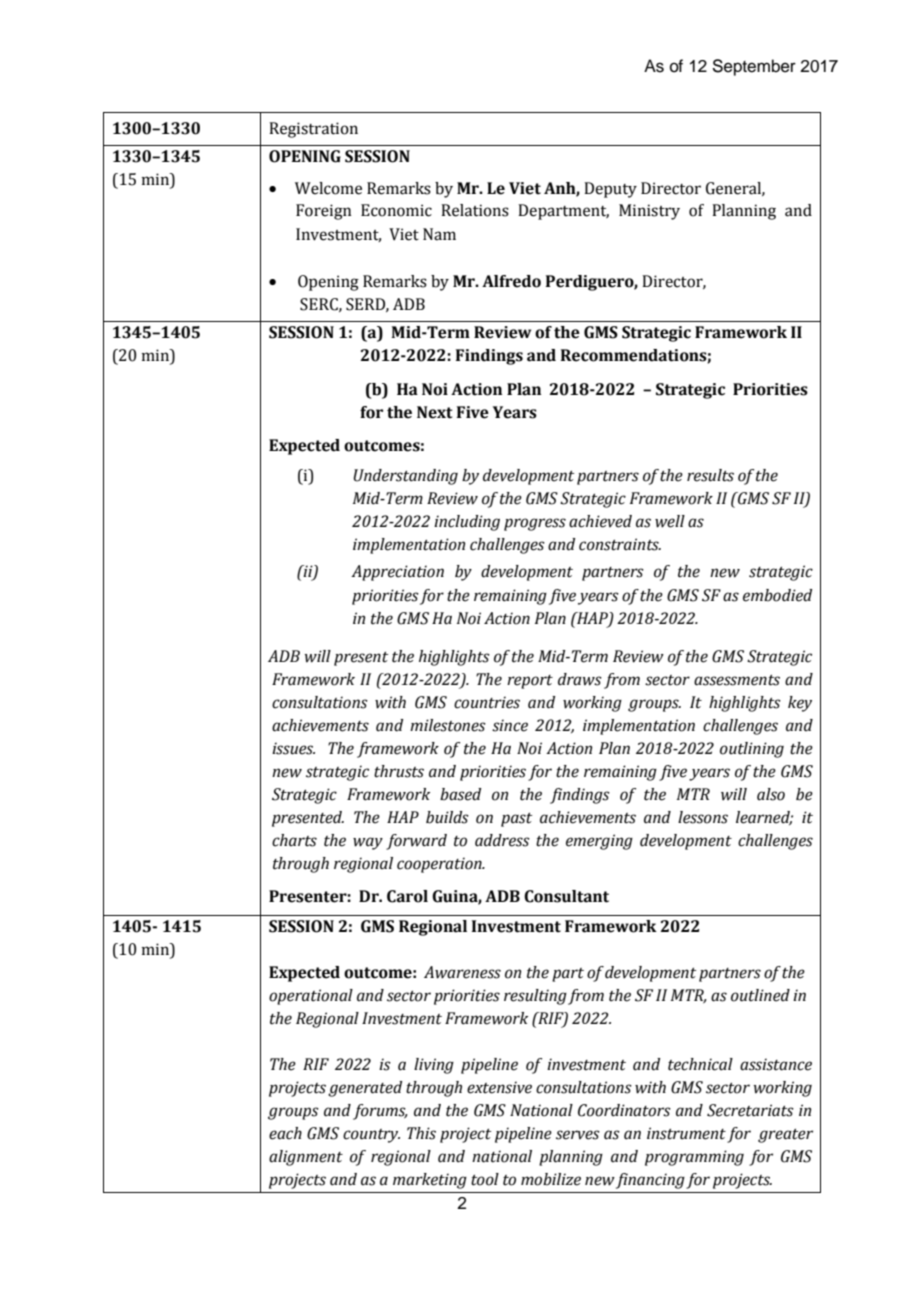  Describe the element at coordinates (610, 190) in the page. I see `Deputy` at that location.
